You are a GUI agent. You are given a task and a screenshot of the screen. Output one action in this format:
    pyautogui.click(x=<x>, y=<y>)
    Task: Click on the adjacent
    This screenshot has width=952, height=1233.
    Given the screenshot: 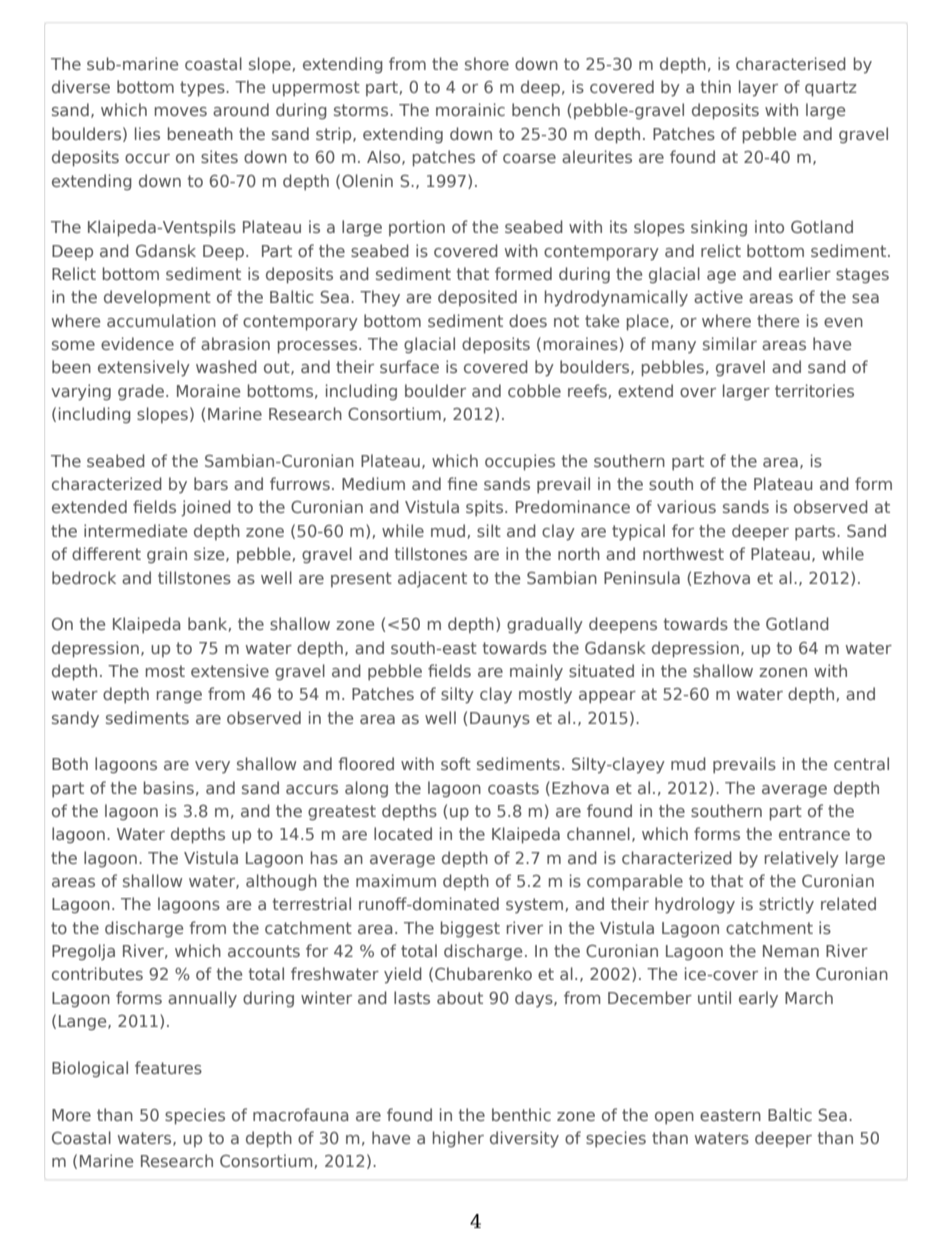 What is the action you would take?
    pyautogui.click(x=432, y=579)
